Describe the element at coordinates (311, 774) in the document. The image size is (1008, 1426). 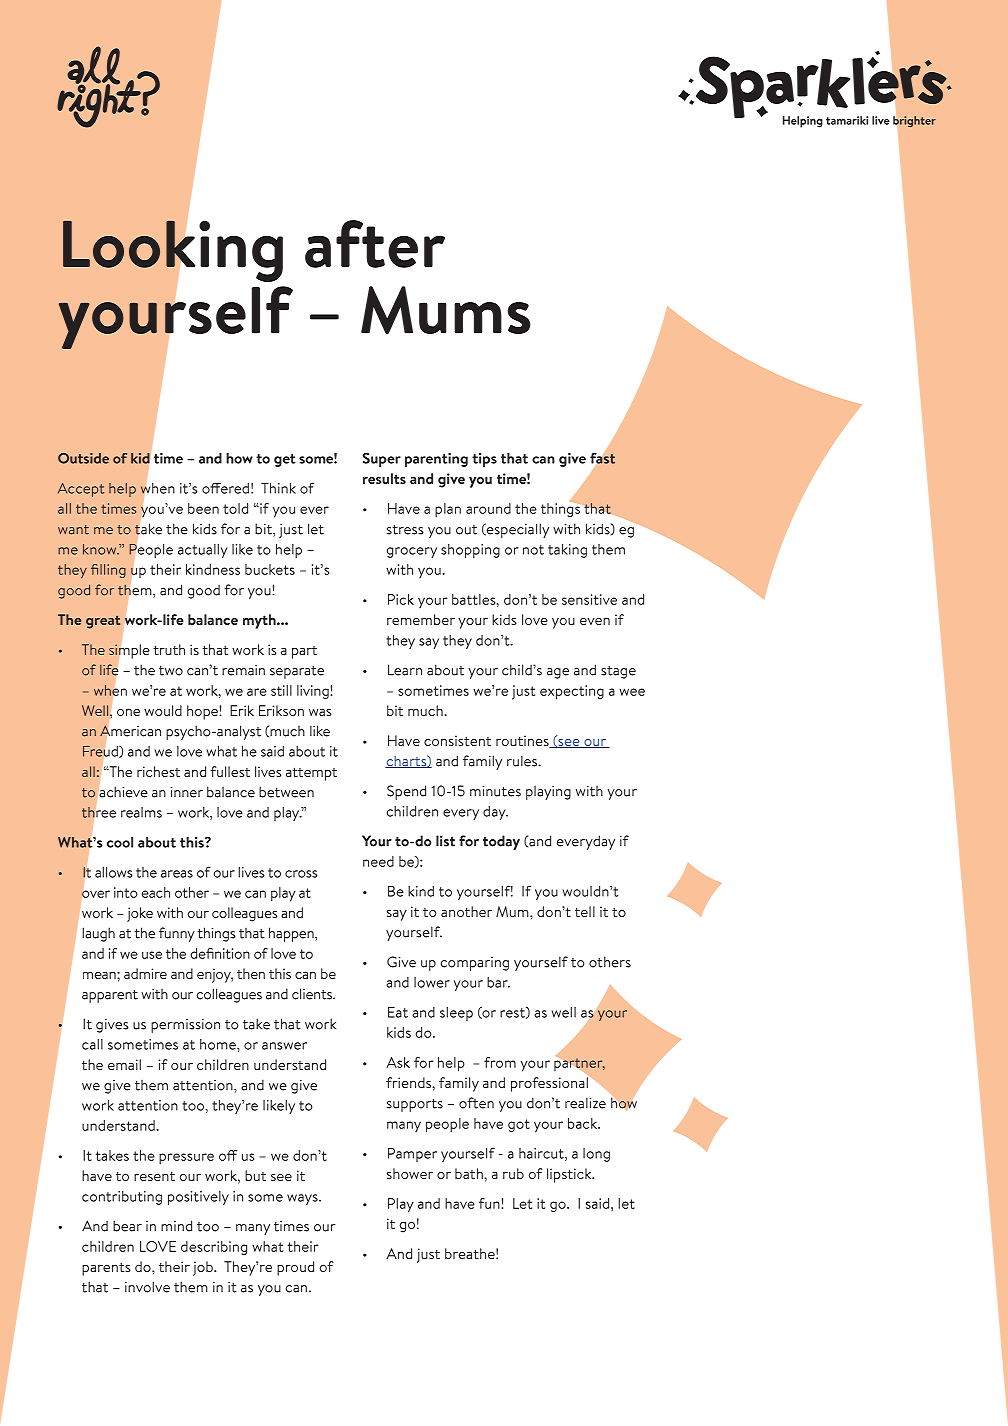
I see `attempt` at that location.
